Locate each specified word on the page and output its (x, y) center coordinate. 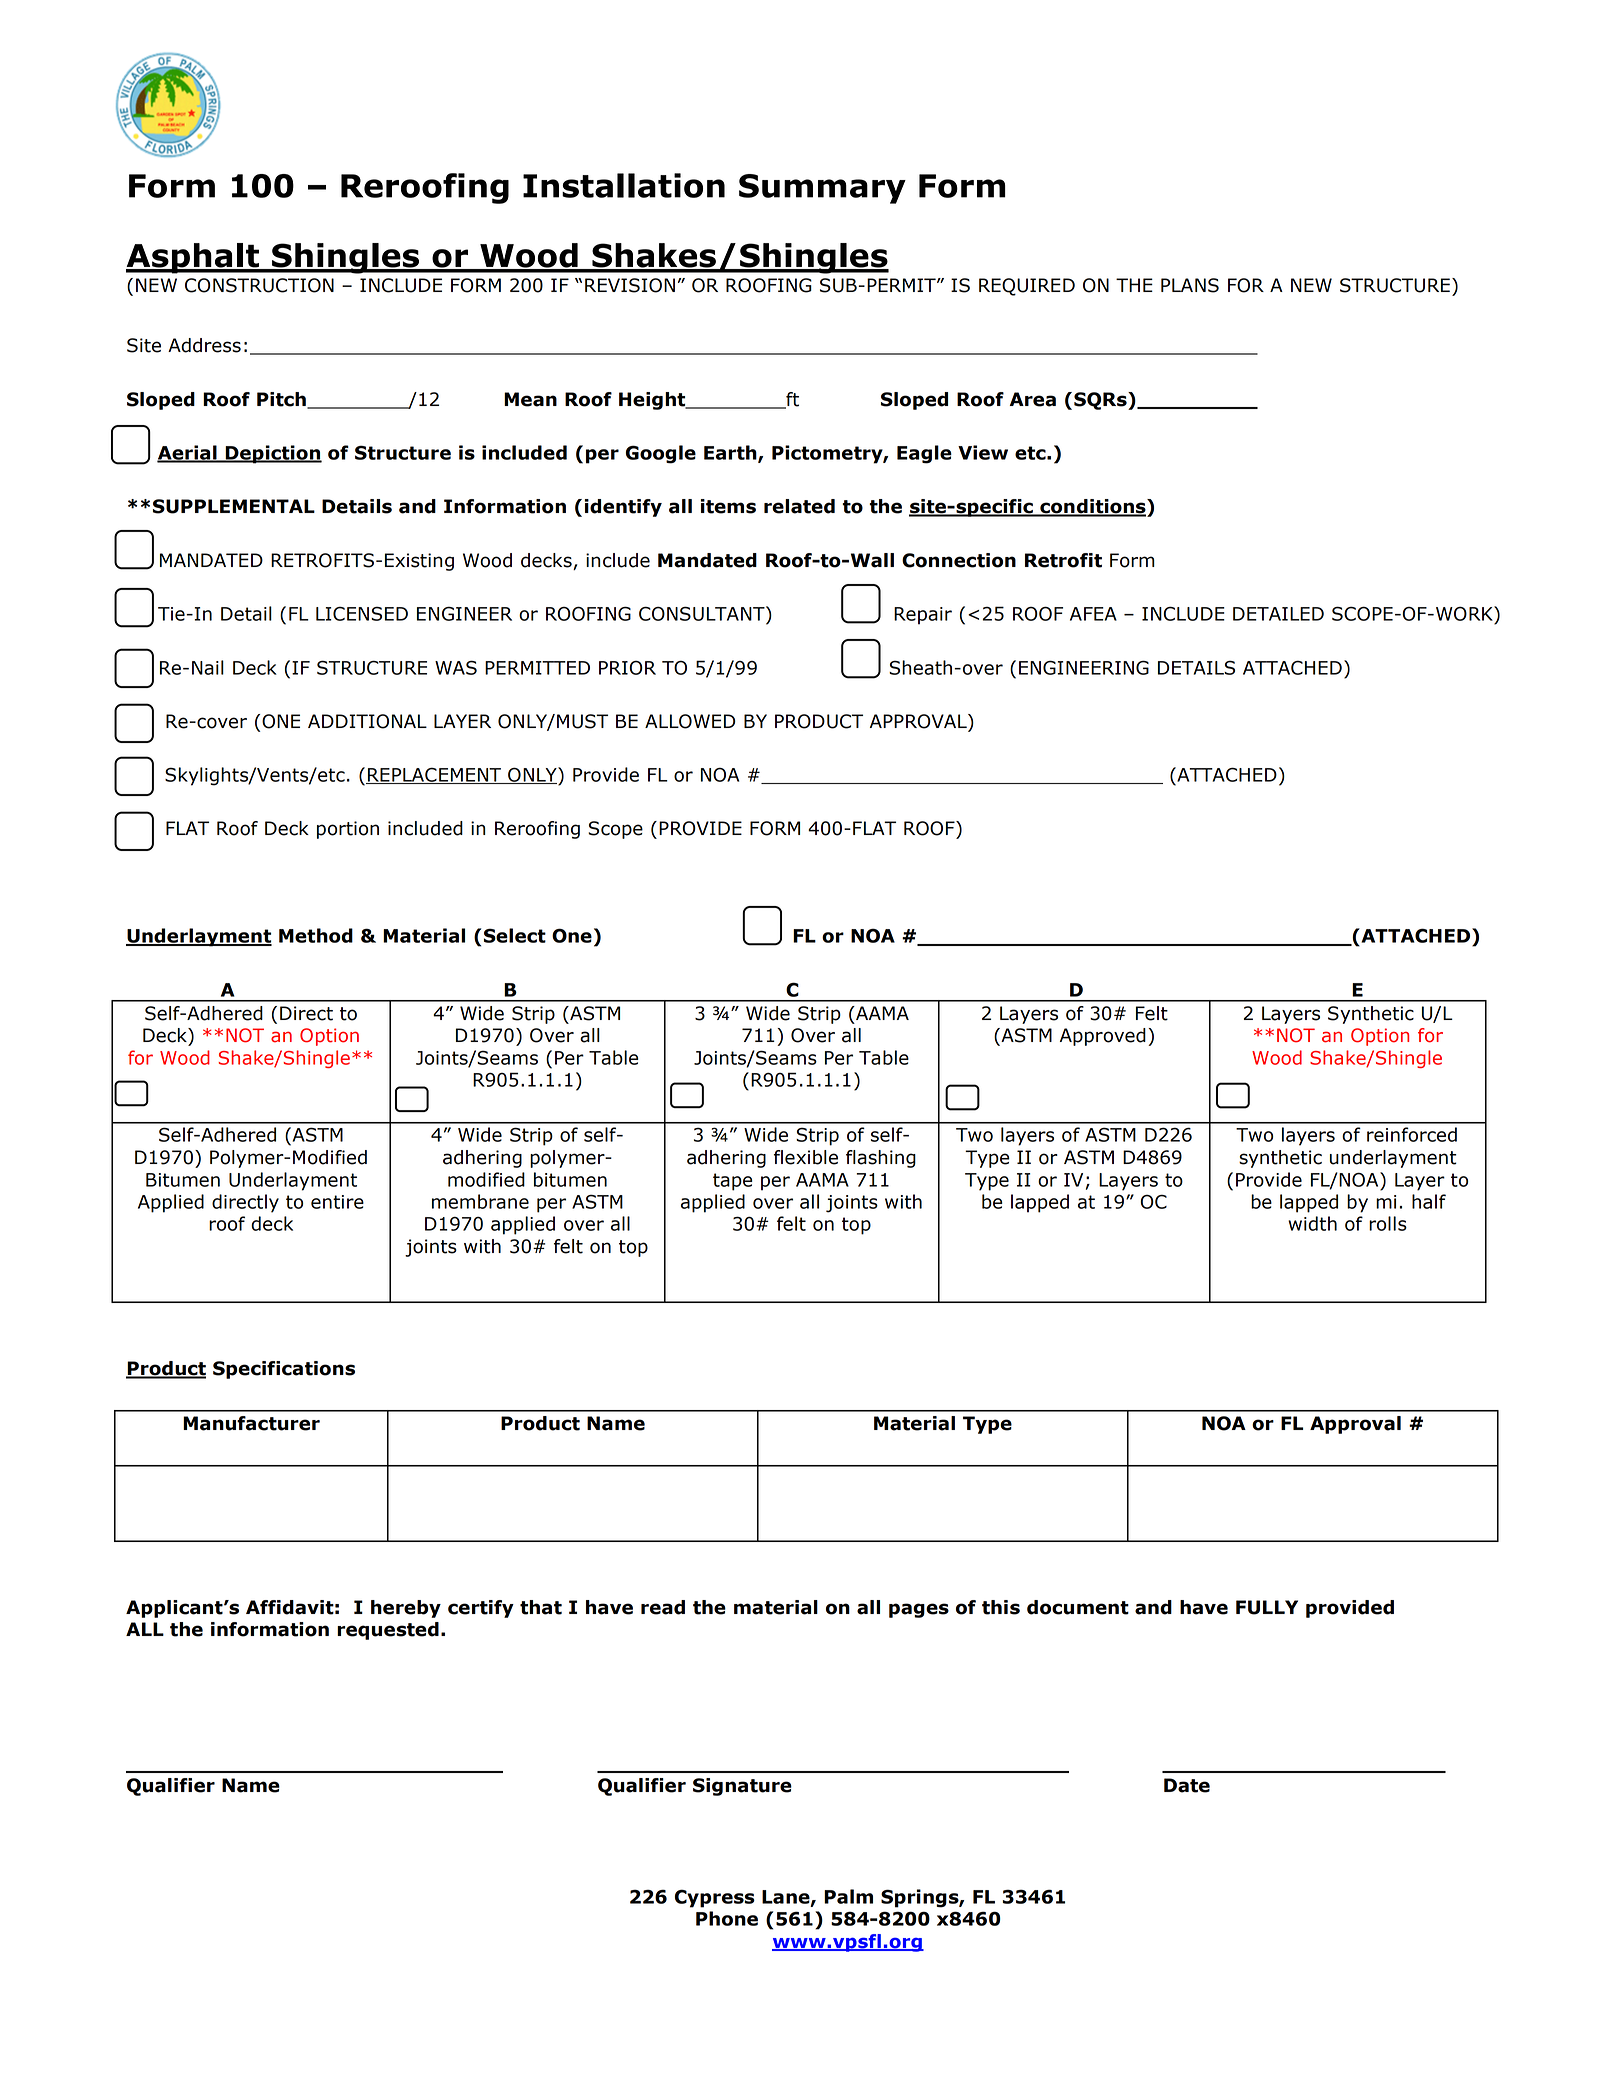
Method (316, 935)
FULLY (1267, 1607)
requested (388, 1631)
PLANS (1190, 285)
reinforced (1412, 1134)
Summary (822, 189)
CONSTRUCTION (259, 285)
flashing (881, 1159)
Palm (848, 1896)
